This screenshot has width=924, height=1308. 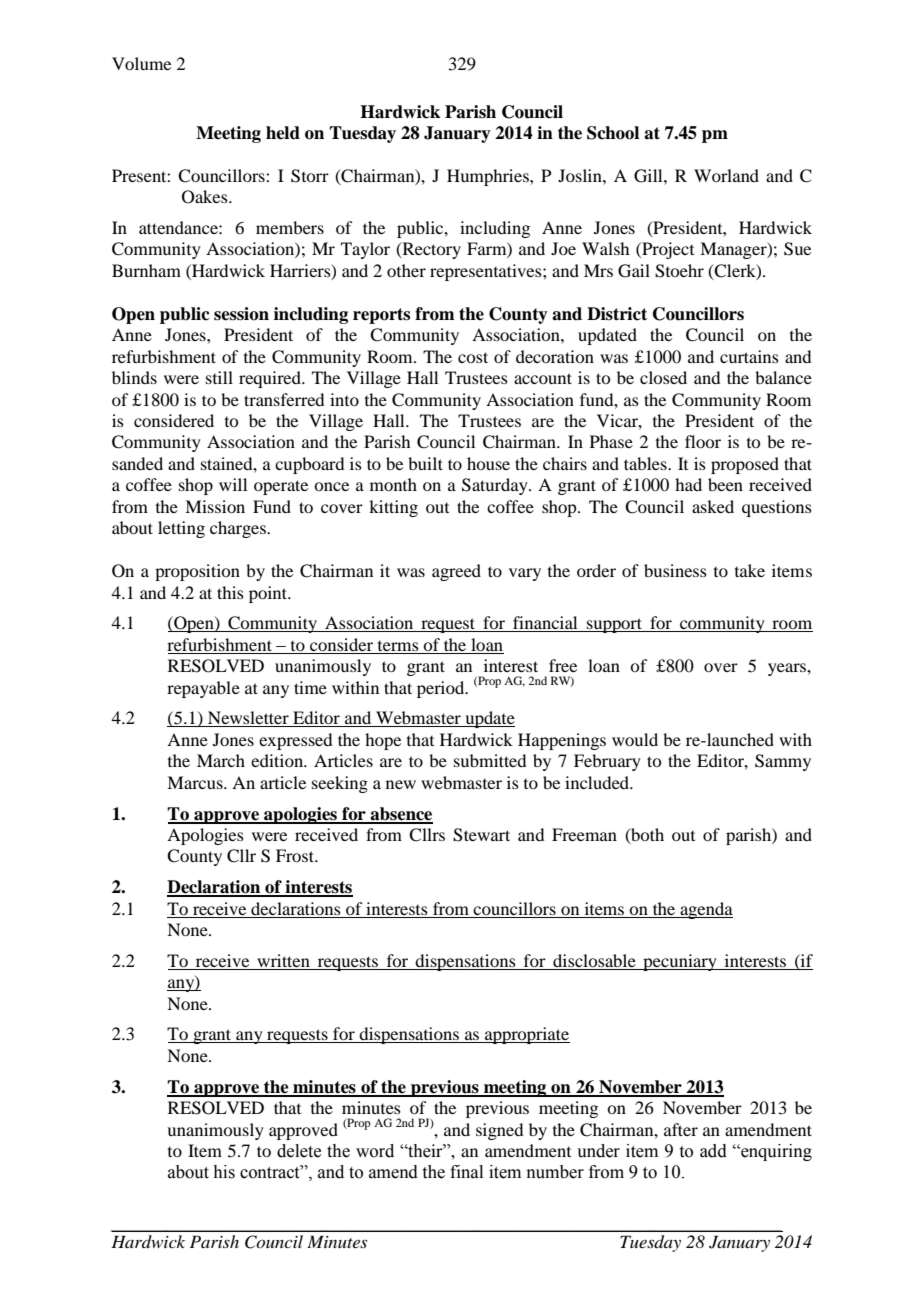 What do you see at coordinates (703, 441) in the screenshot?
I see `floor` at bounding box center [703, 441].
